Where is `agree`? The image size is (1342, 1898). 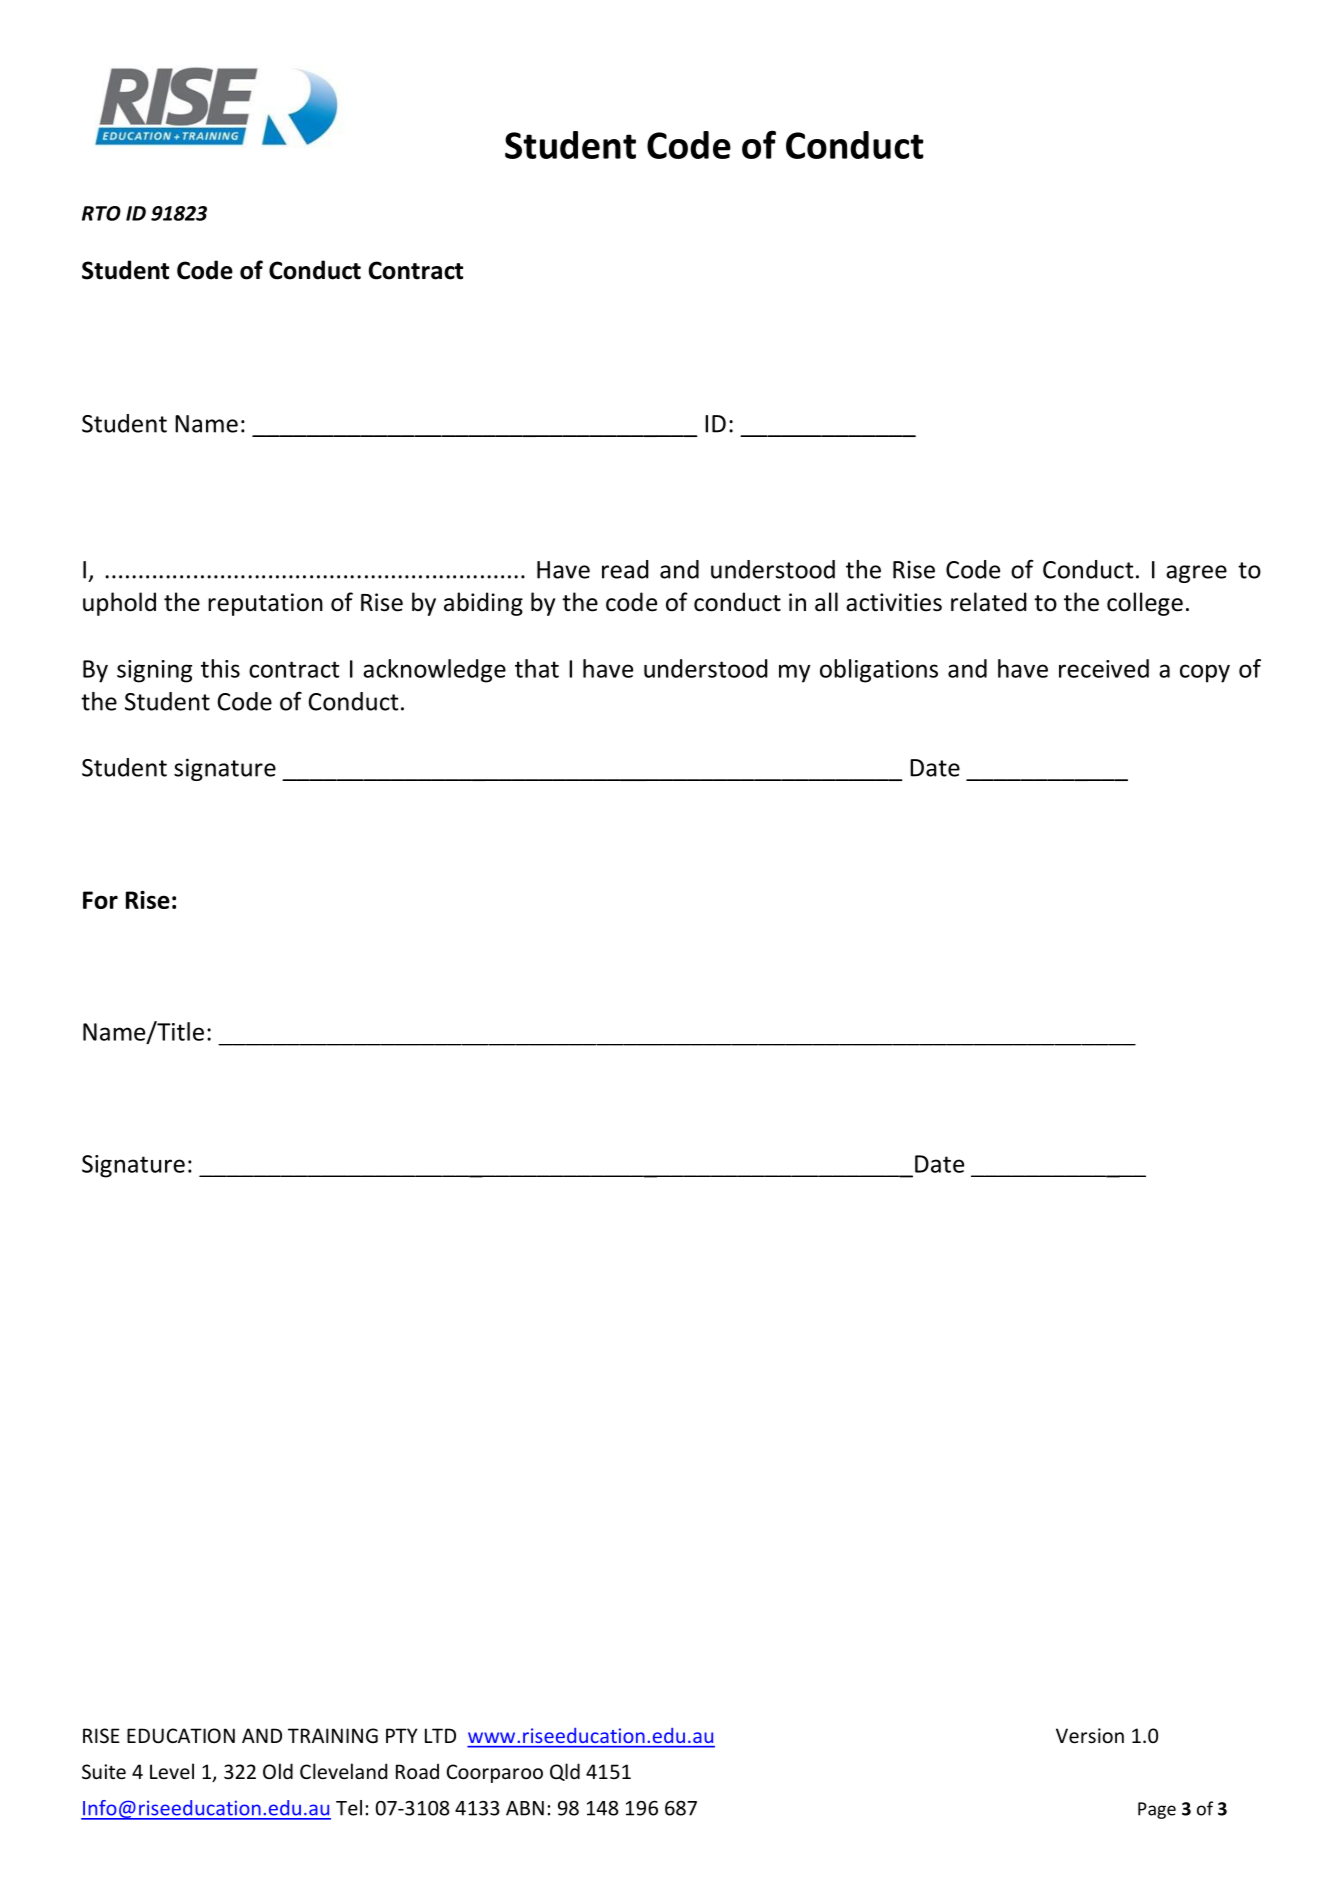 agree is located at coordinates (1196, 574).
